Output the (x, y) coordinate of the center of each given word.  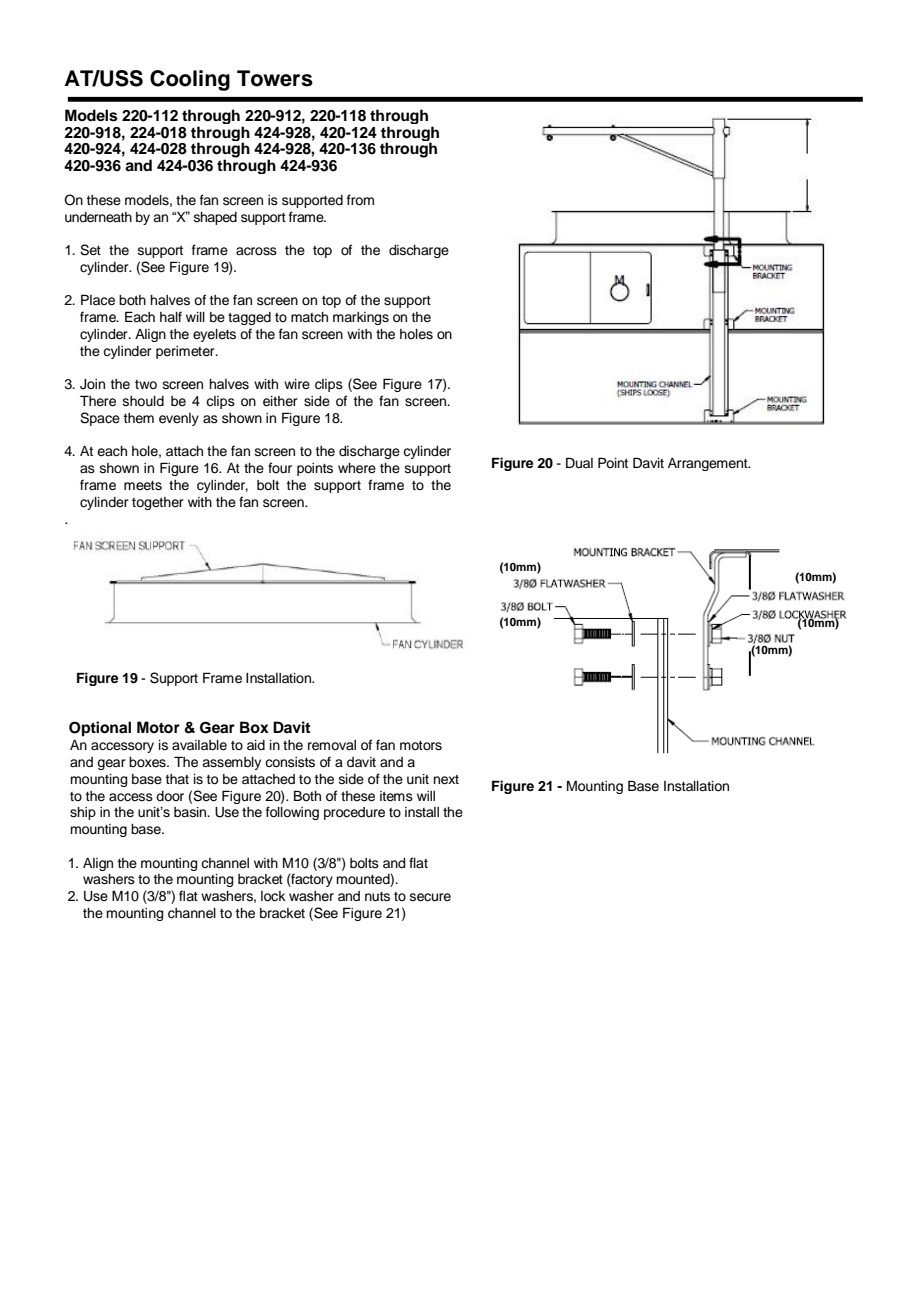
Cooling (190, 80)
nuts (377, 897)
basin (191, 812)
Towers (275, 78)
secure (430, 897)
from (360, 200)
